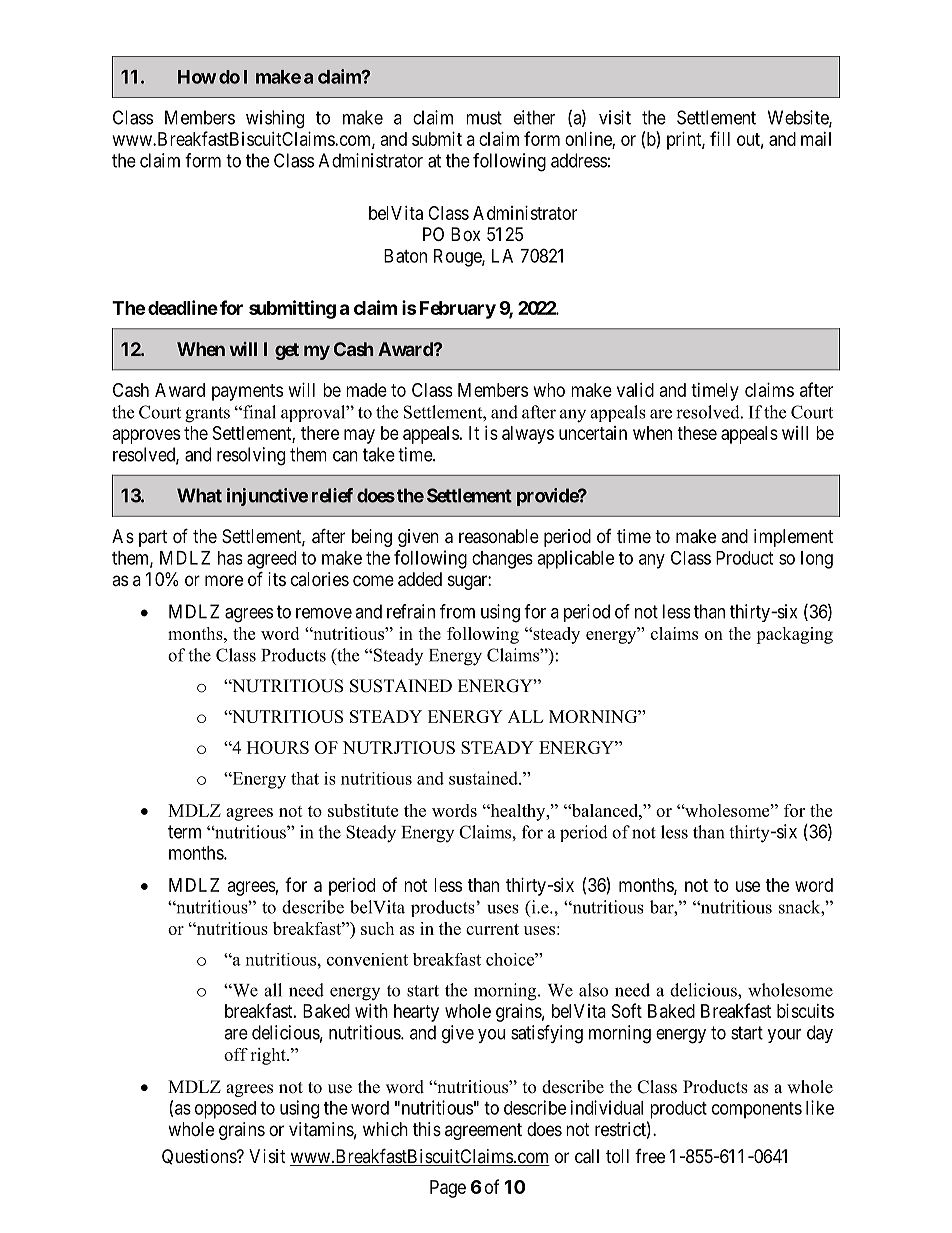 Image resolution: width=952 pixels, height=1233 pixels. I want to click on Questions, so click(200, 1157).
